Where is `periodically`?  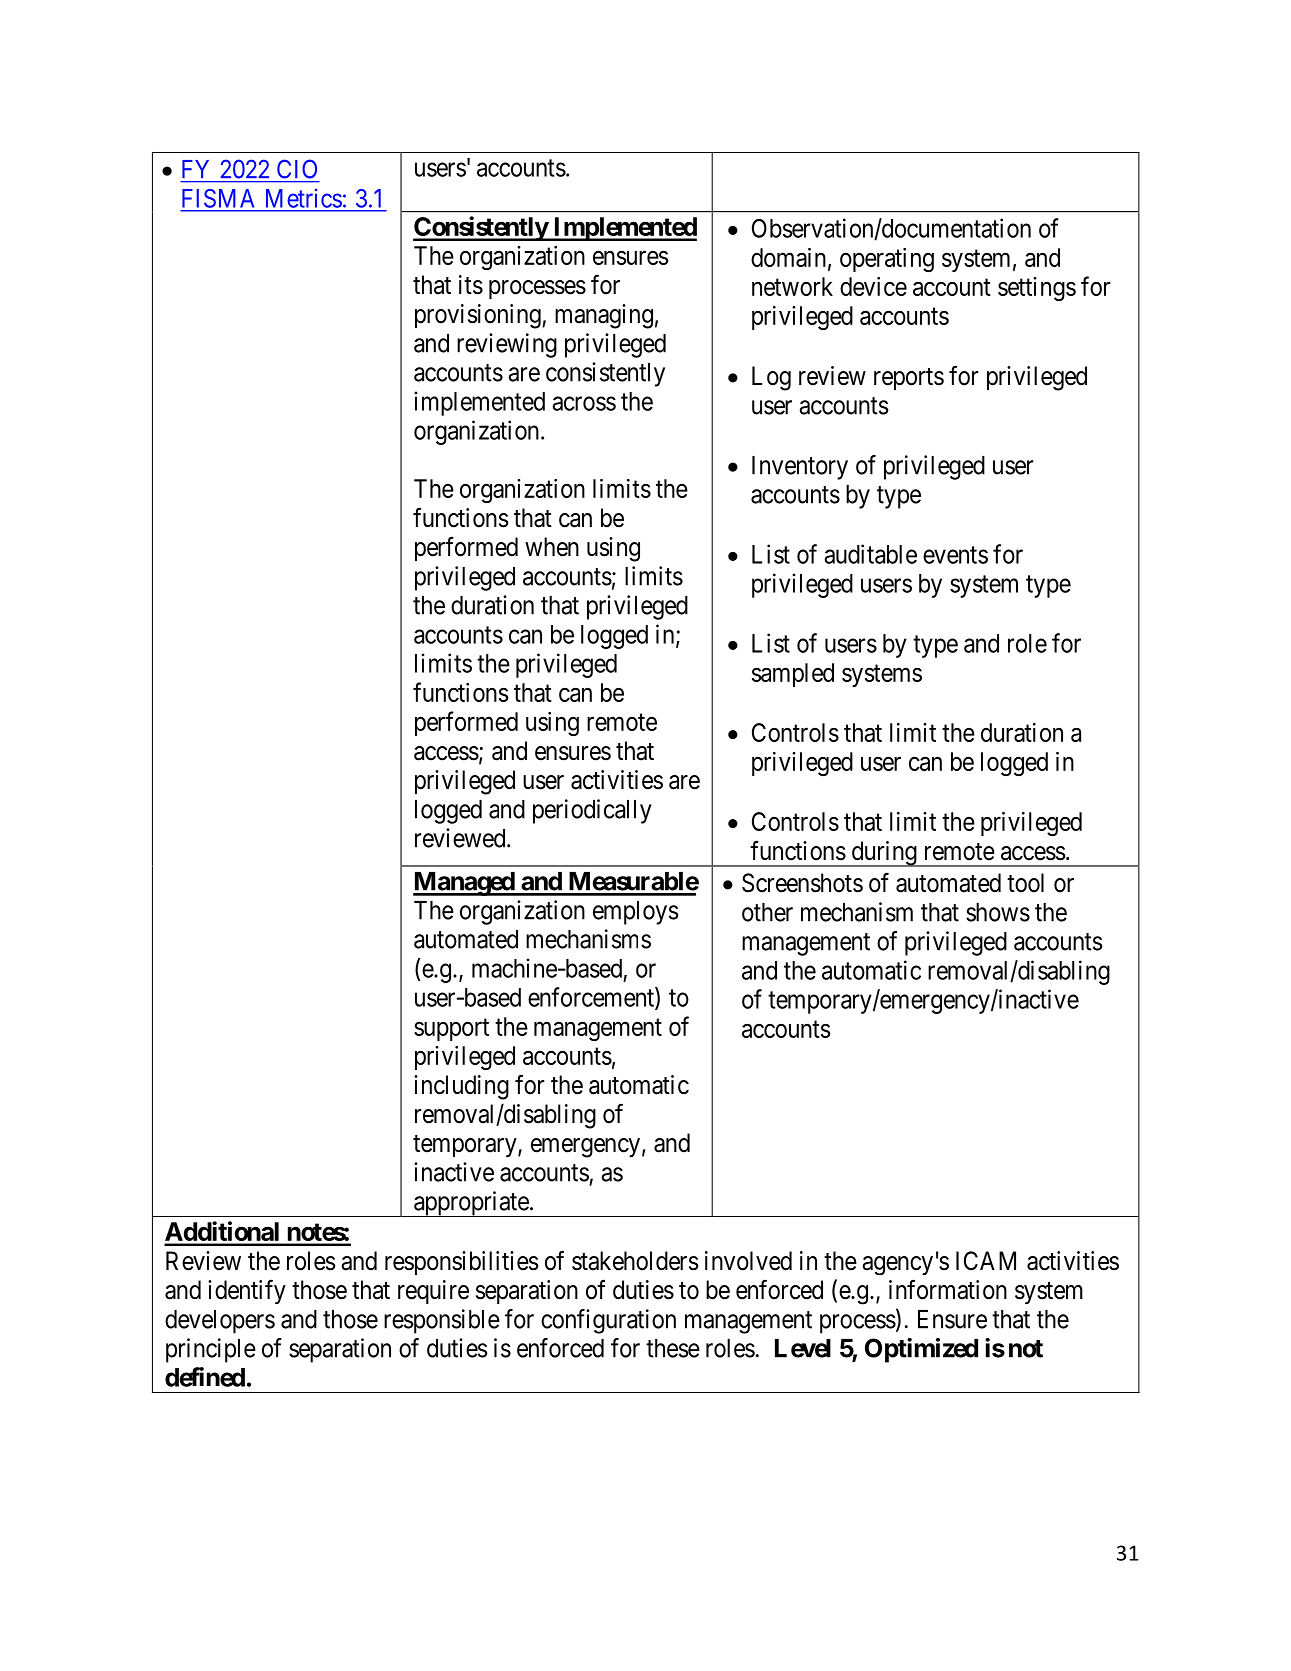
periodically is located at coordinates (592, 811).
